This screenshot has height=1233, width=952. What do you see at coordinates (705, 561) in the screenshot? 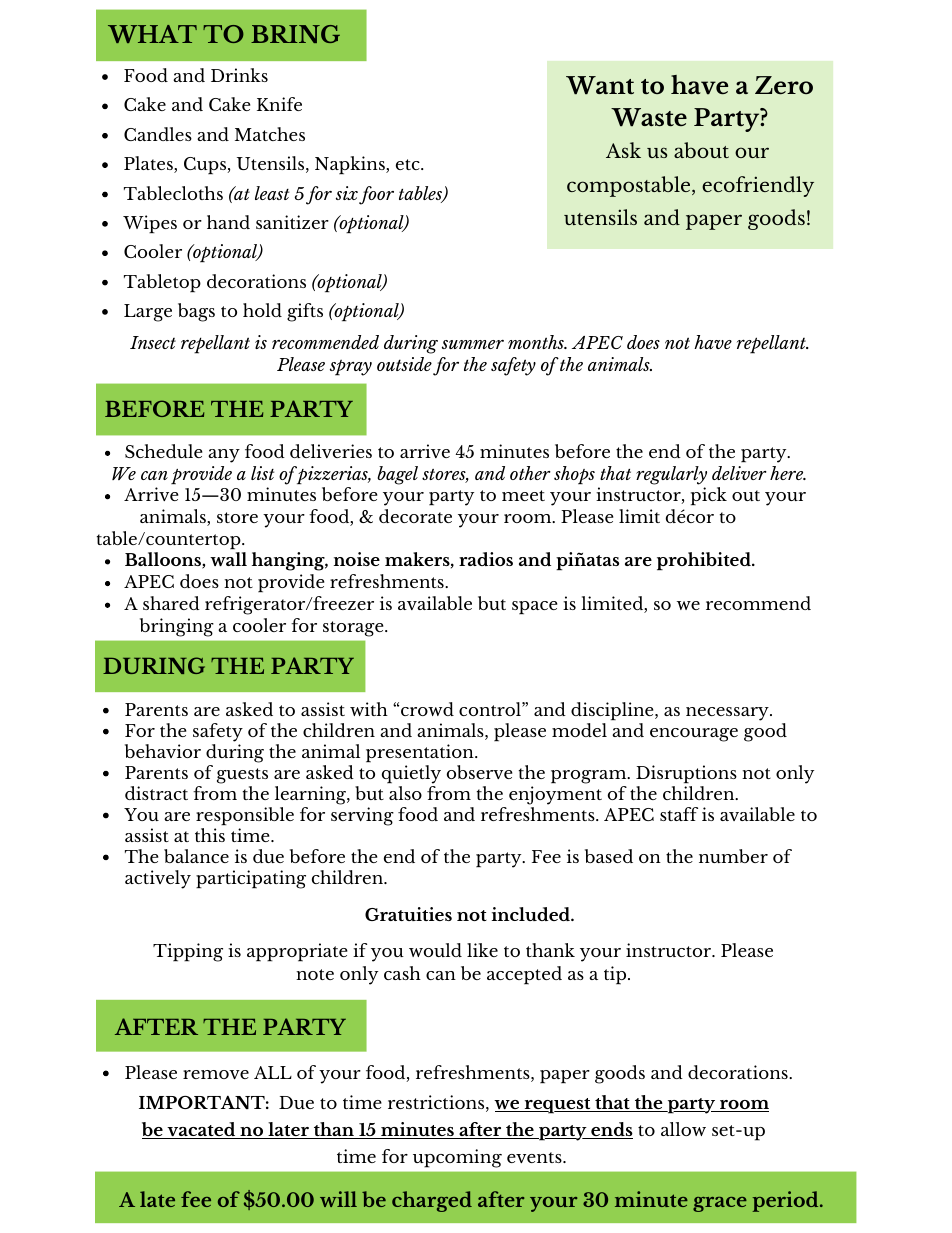
I see `prohibited` at bounding box center [705, 561].
